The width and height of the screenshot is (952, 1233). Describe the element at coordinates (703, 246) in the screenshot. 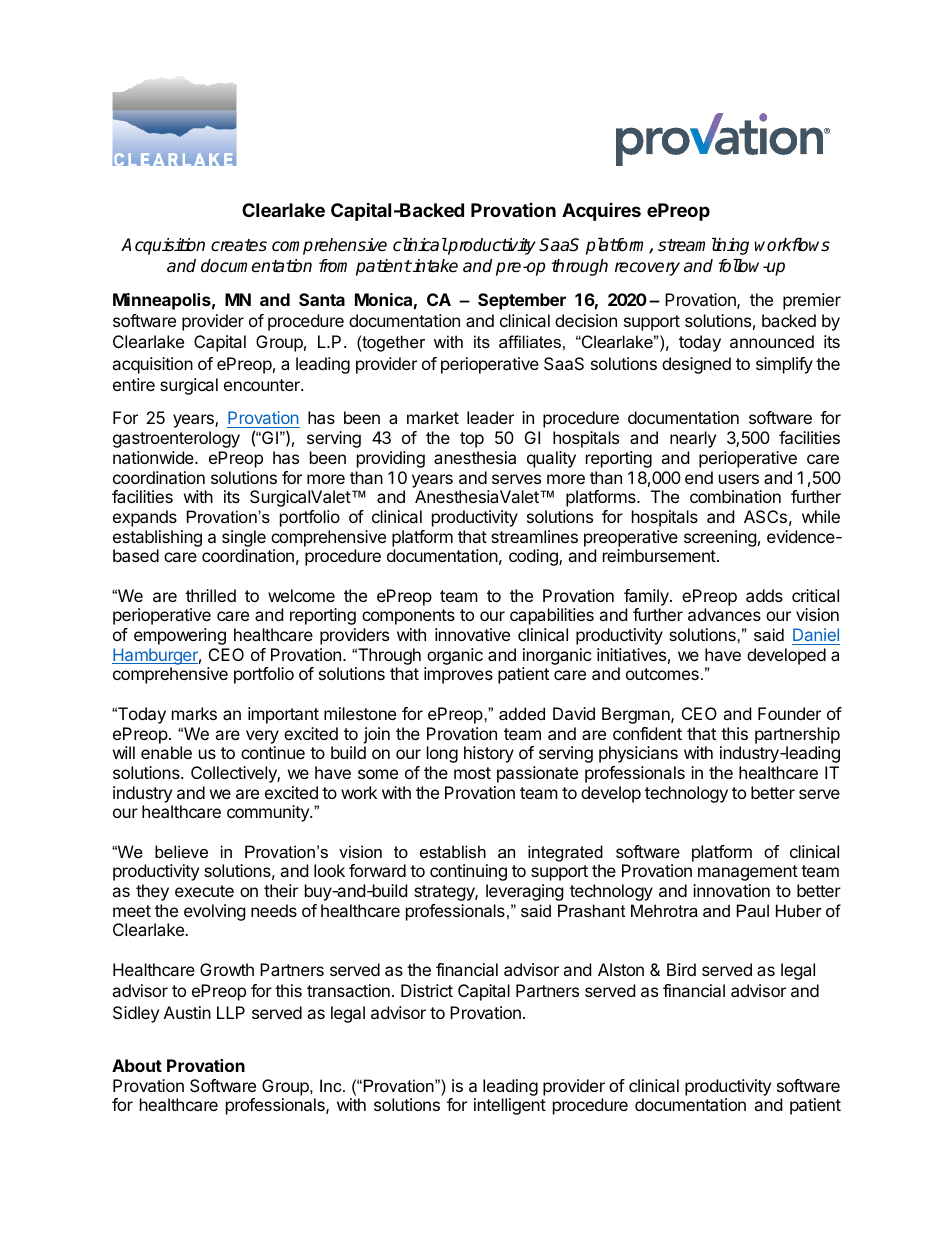

I see `streamlining` at that location.
